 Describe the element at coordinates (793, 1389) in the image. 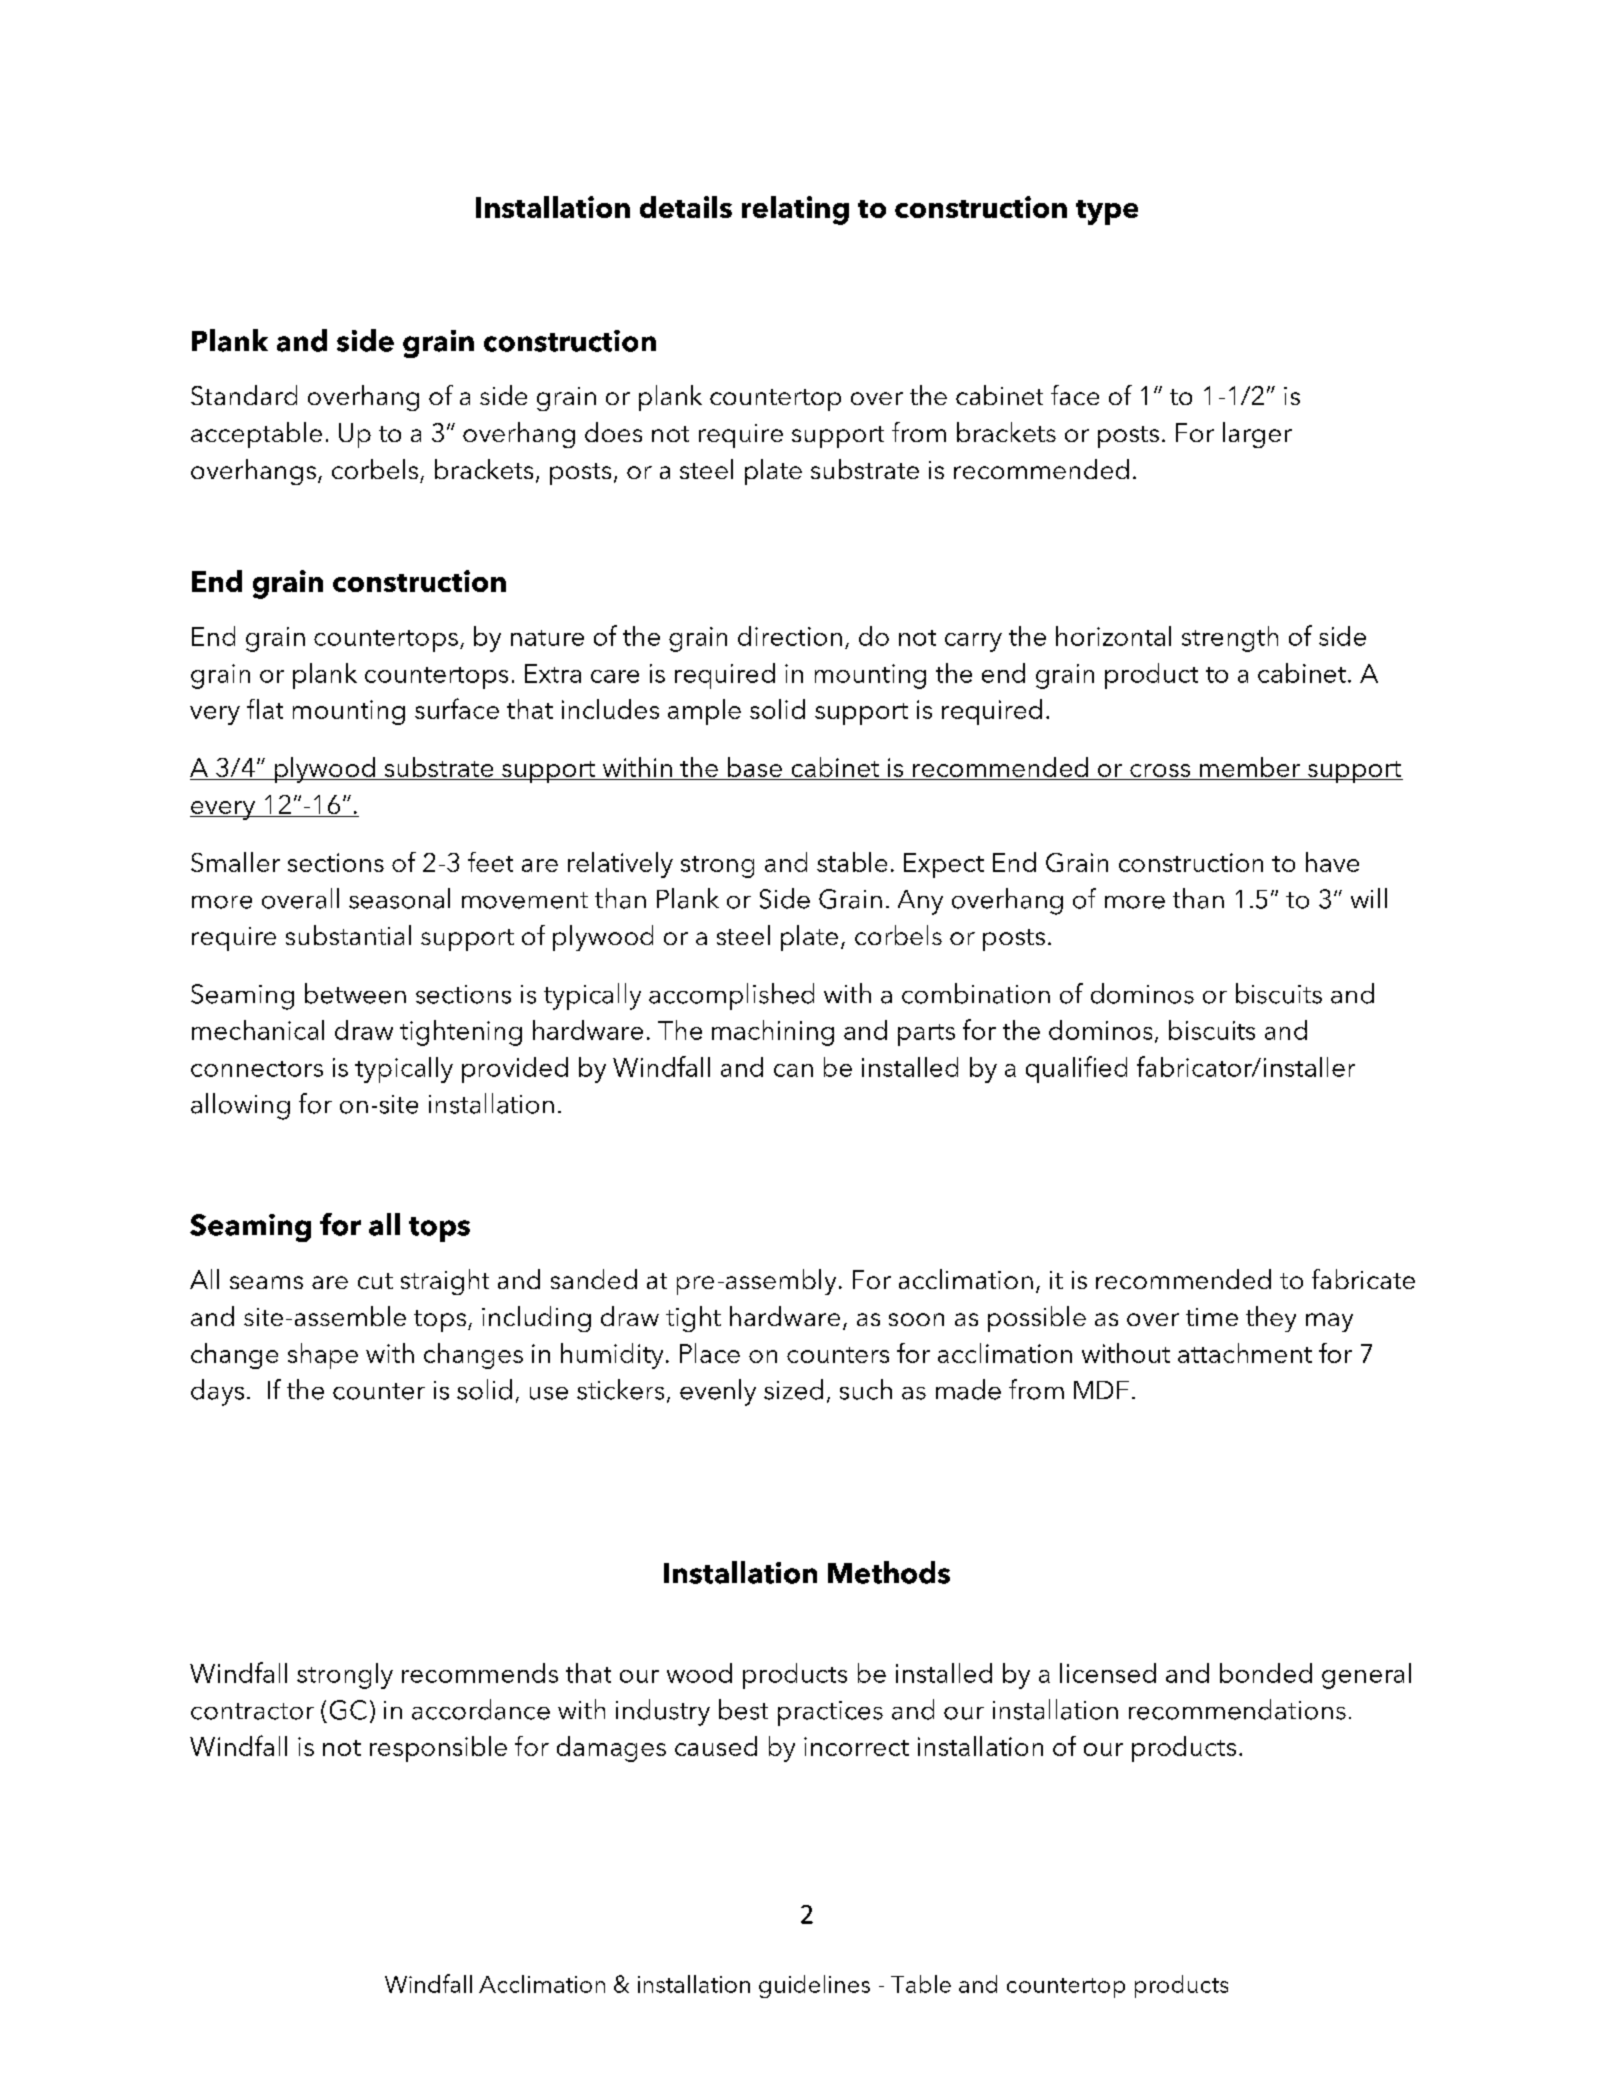

I see `sized` at that location.
